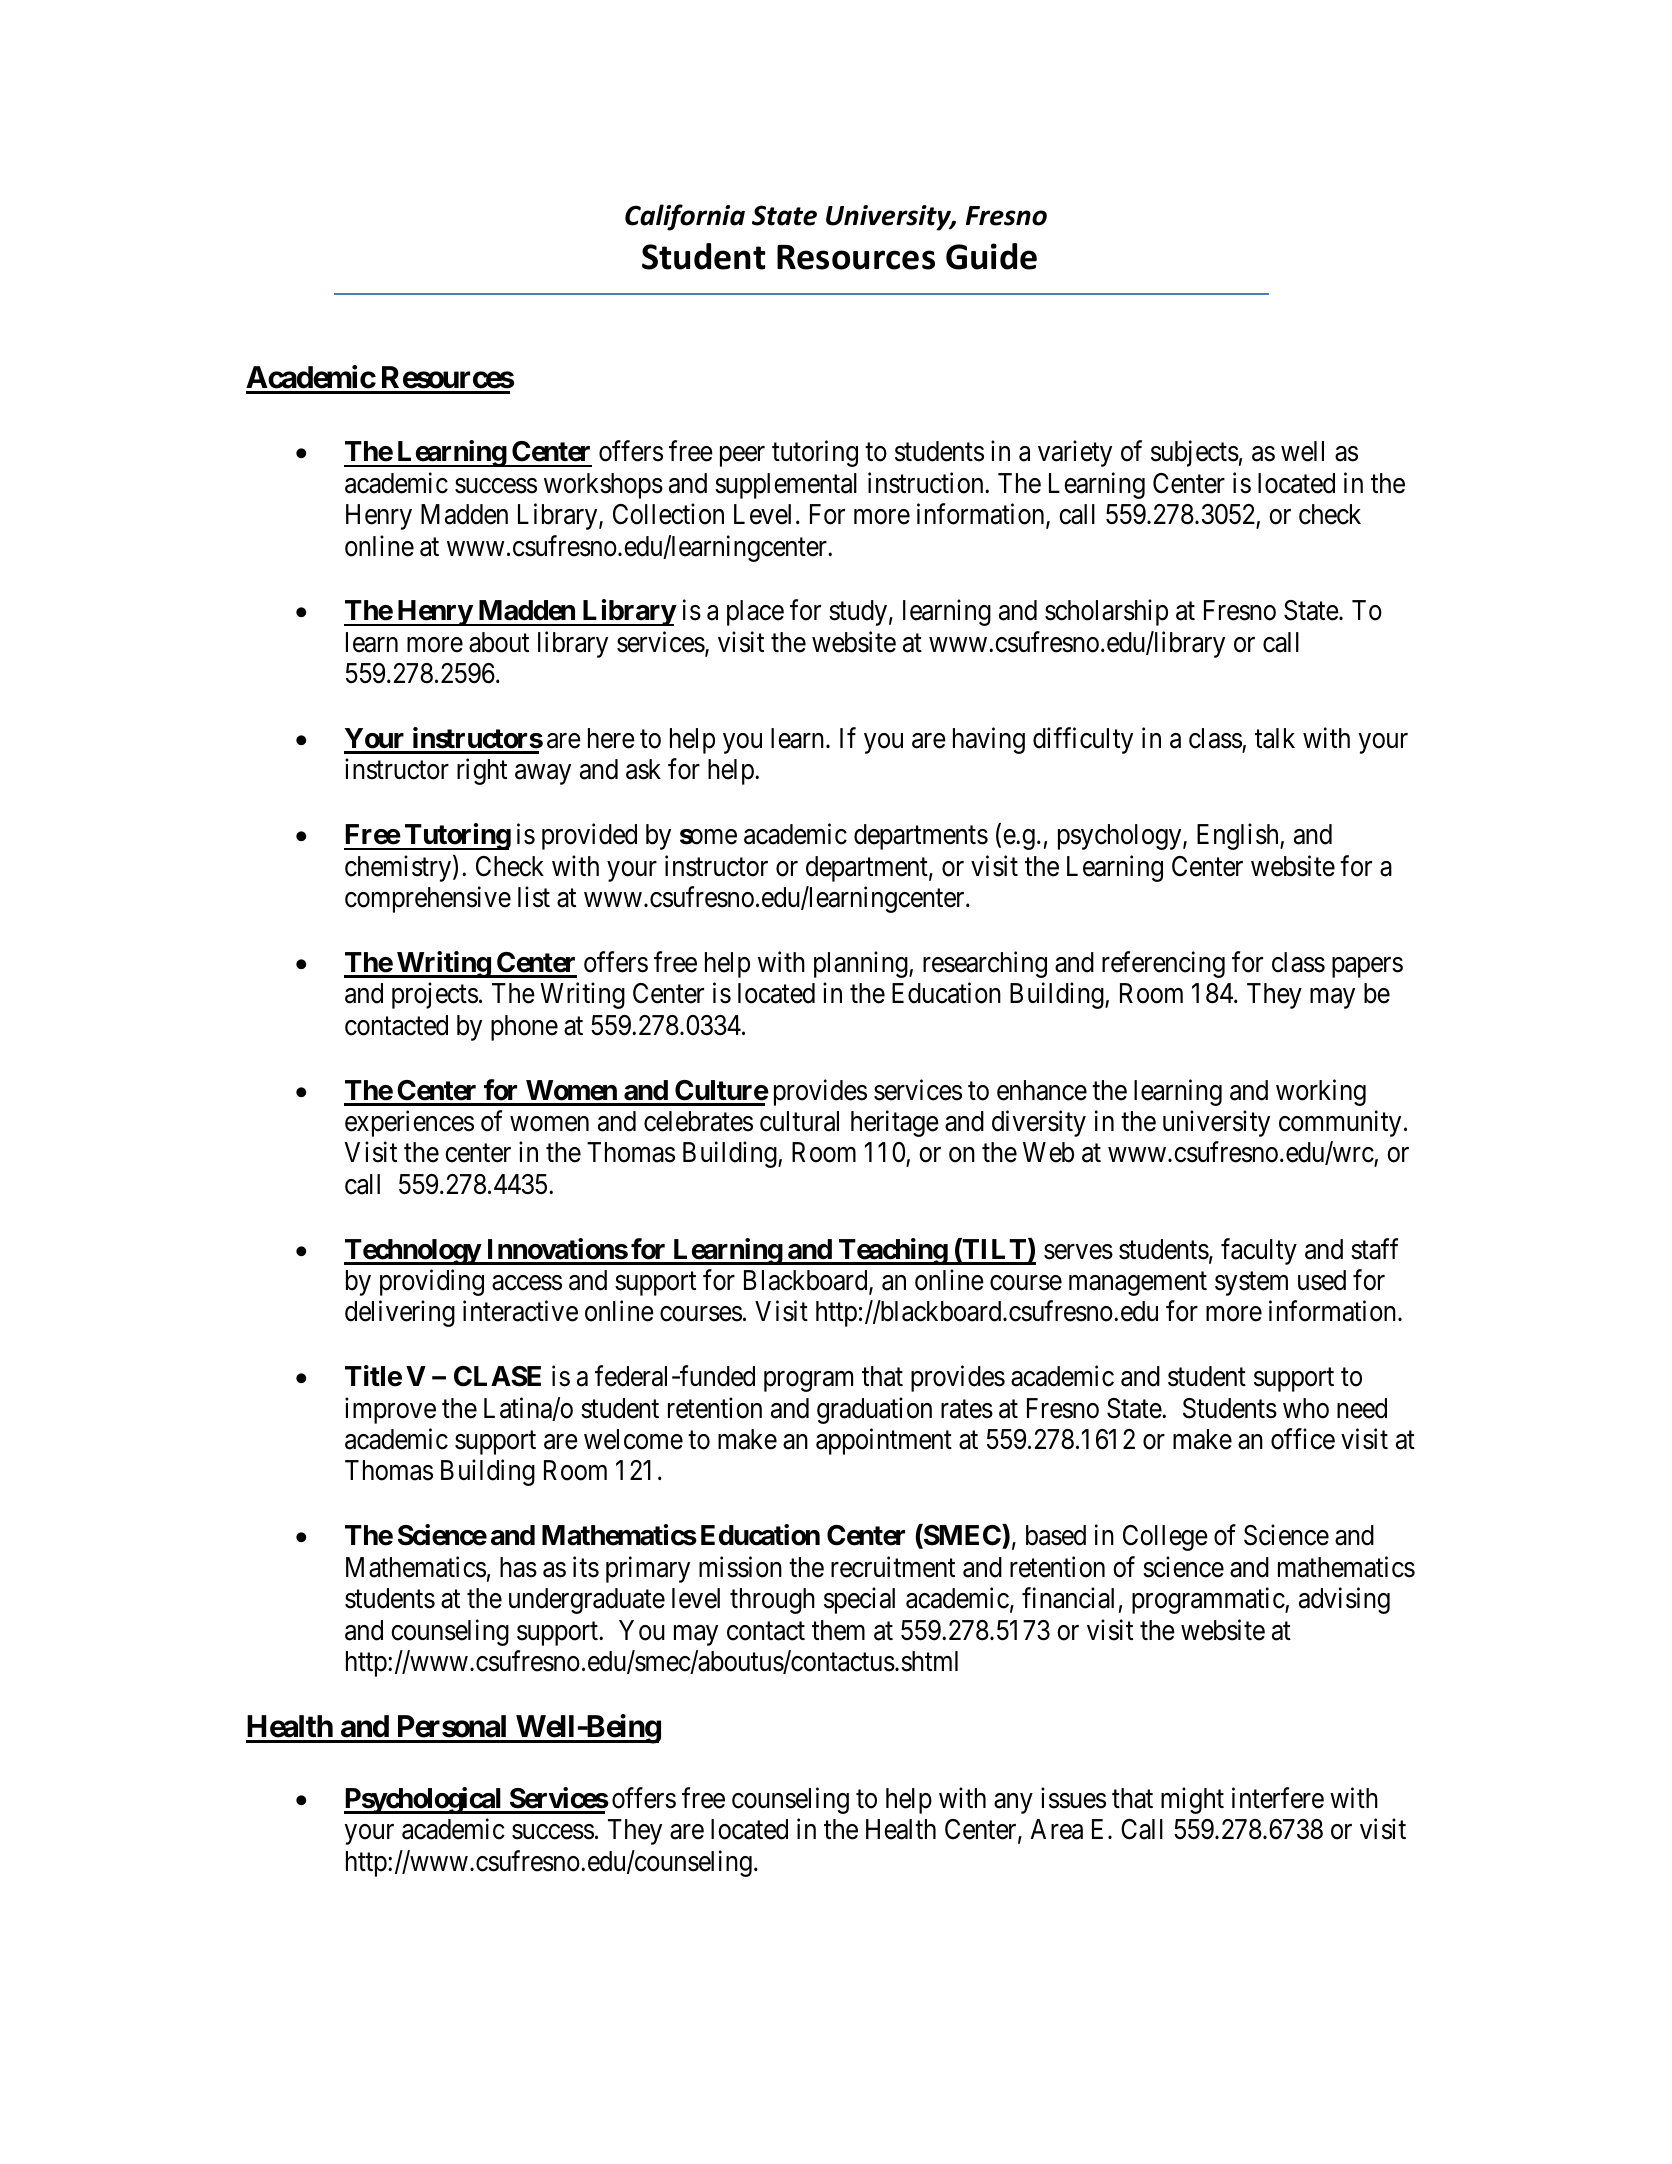 The image size is (1672, 2164). What do you see at coordinates (685, 217) in the screenshot?
I see `California` at bounding box center [685, 217].
